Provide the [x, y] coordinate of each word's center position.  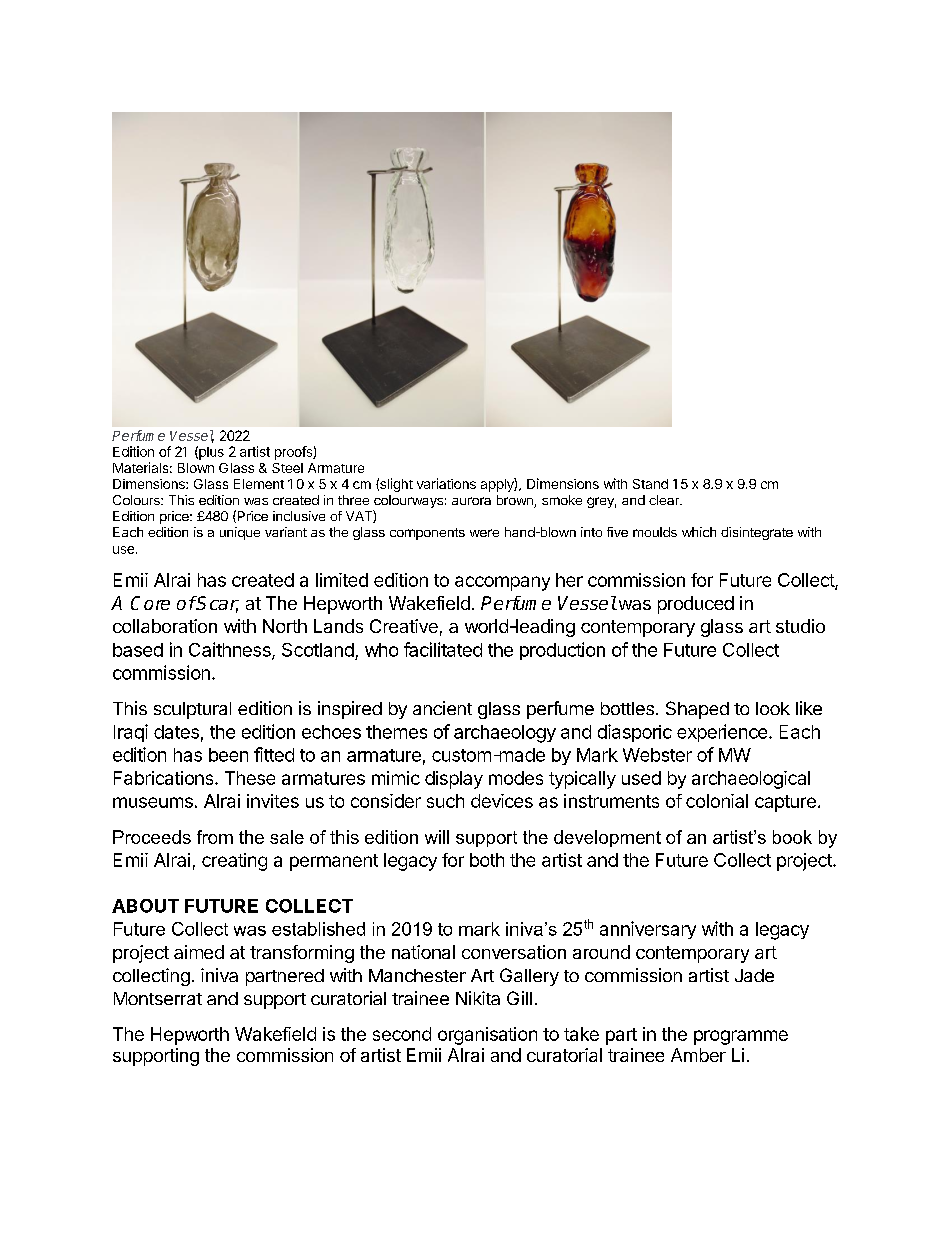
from [215, 837]
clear [665, 500]
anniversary [648, 930]
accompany [502, 583]
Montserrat [158, 998]
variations [446, 483]
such [445, 801]
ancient [442, 708]
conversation [514, 952]
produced [696, 605]
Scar [217, 604]
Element [259, 484]
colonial [717, 801]
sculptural [192, 710]
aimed [199, 952]
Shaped [697, 710]
